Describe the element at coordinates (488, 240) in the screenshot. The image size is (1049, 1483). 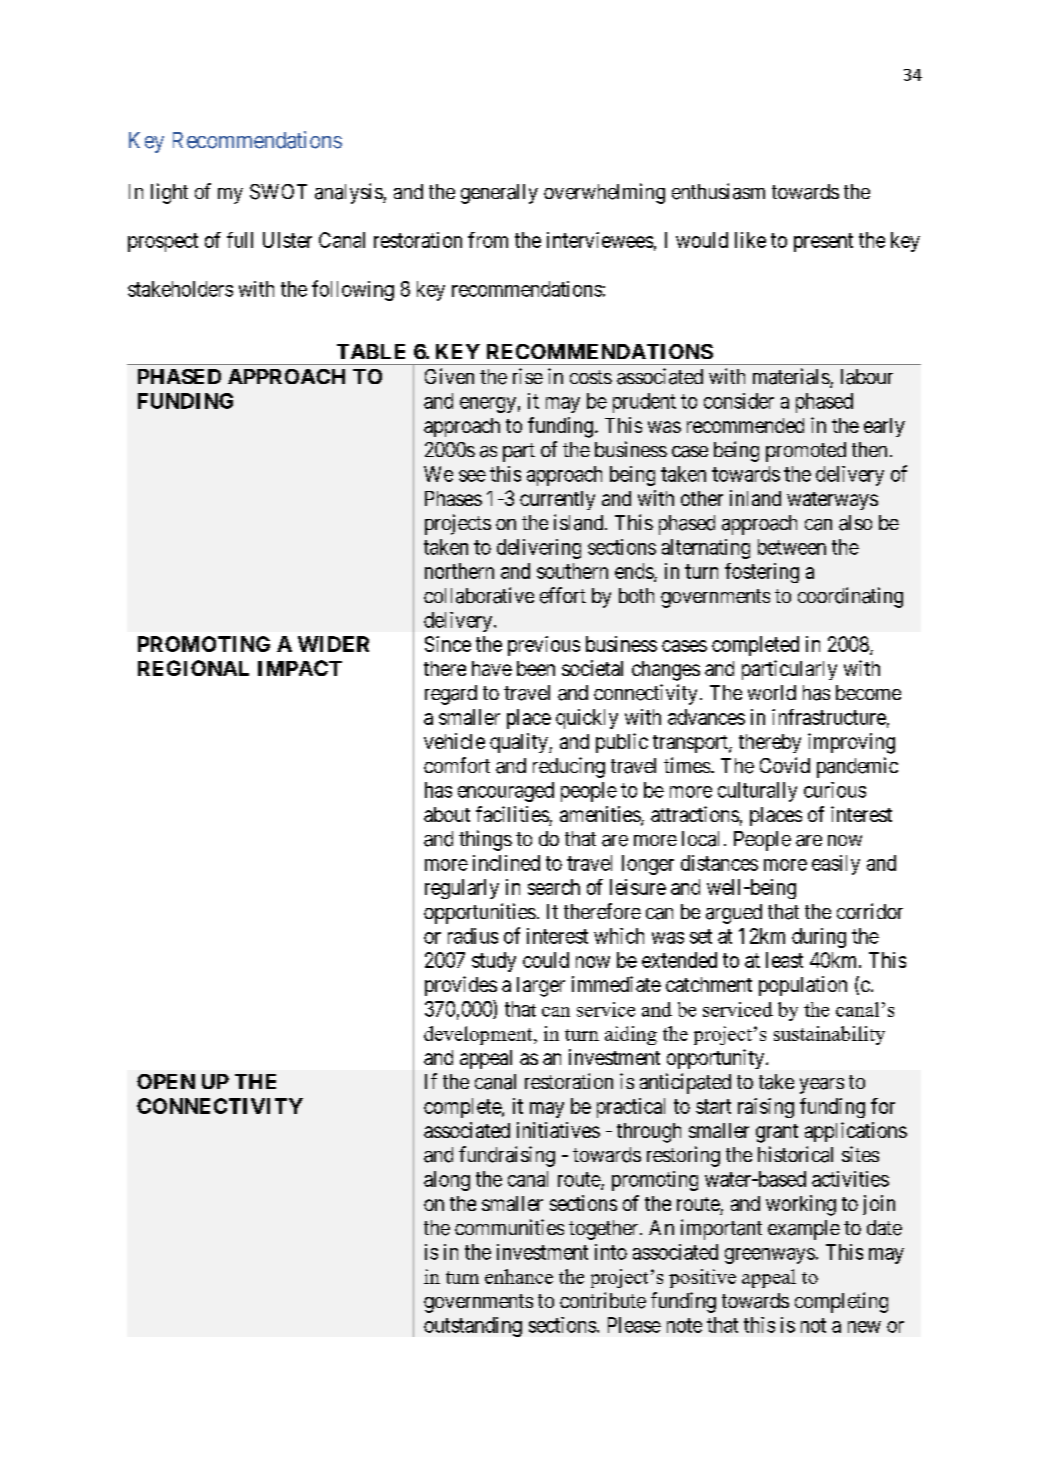
I see `from` at that location.
